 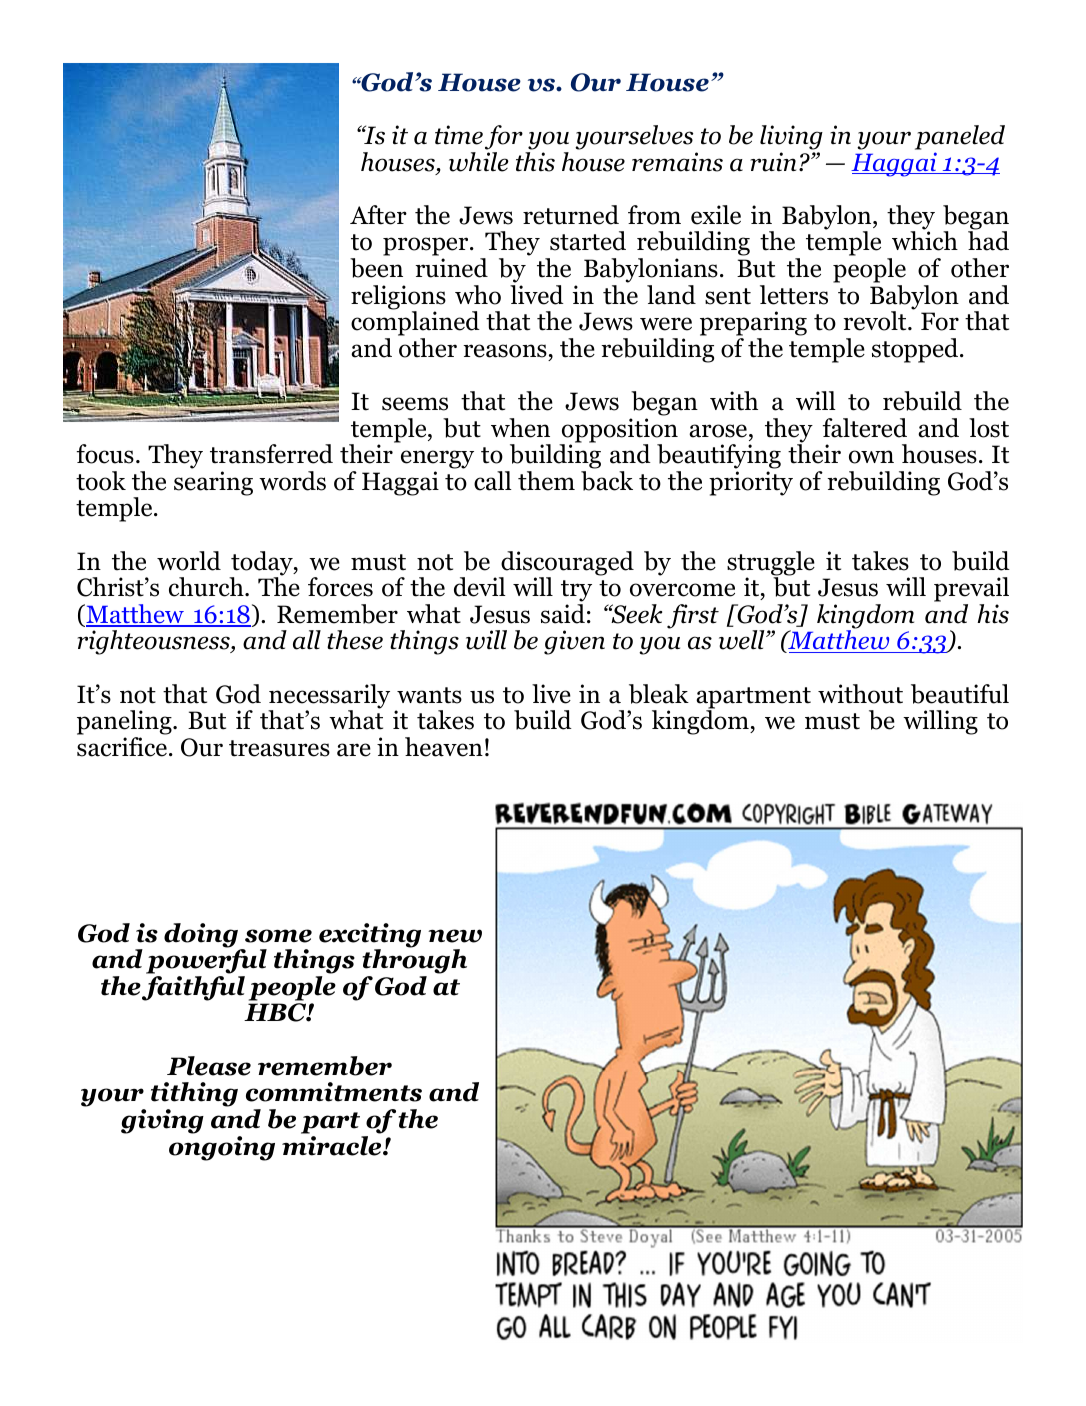 What do you see at coordinates (960, 694) in the image?
I see `beautiful` at bounding box center [960, 694].
